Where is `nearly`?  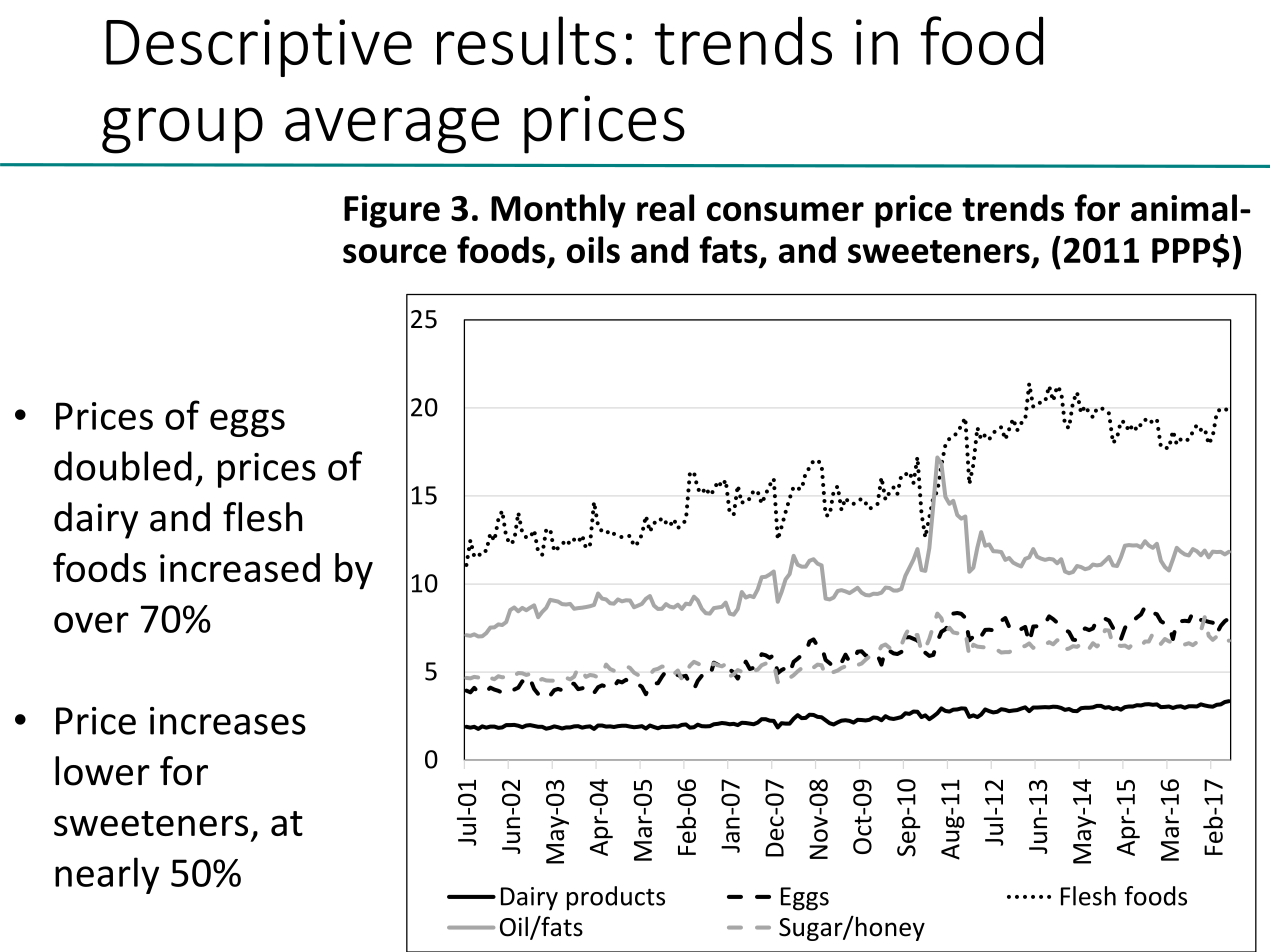
nearly is located at coordinates (107, 875).
